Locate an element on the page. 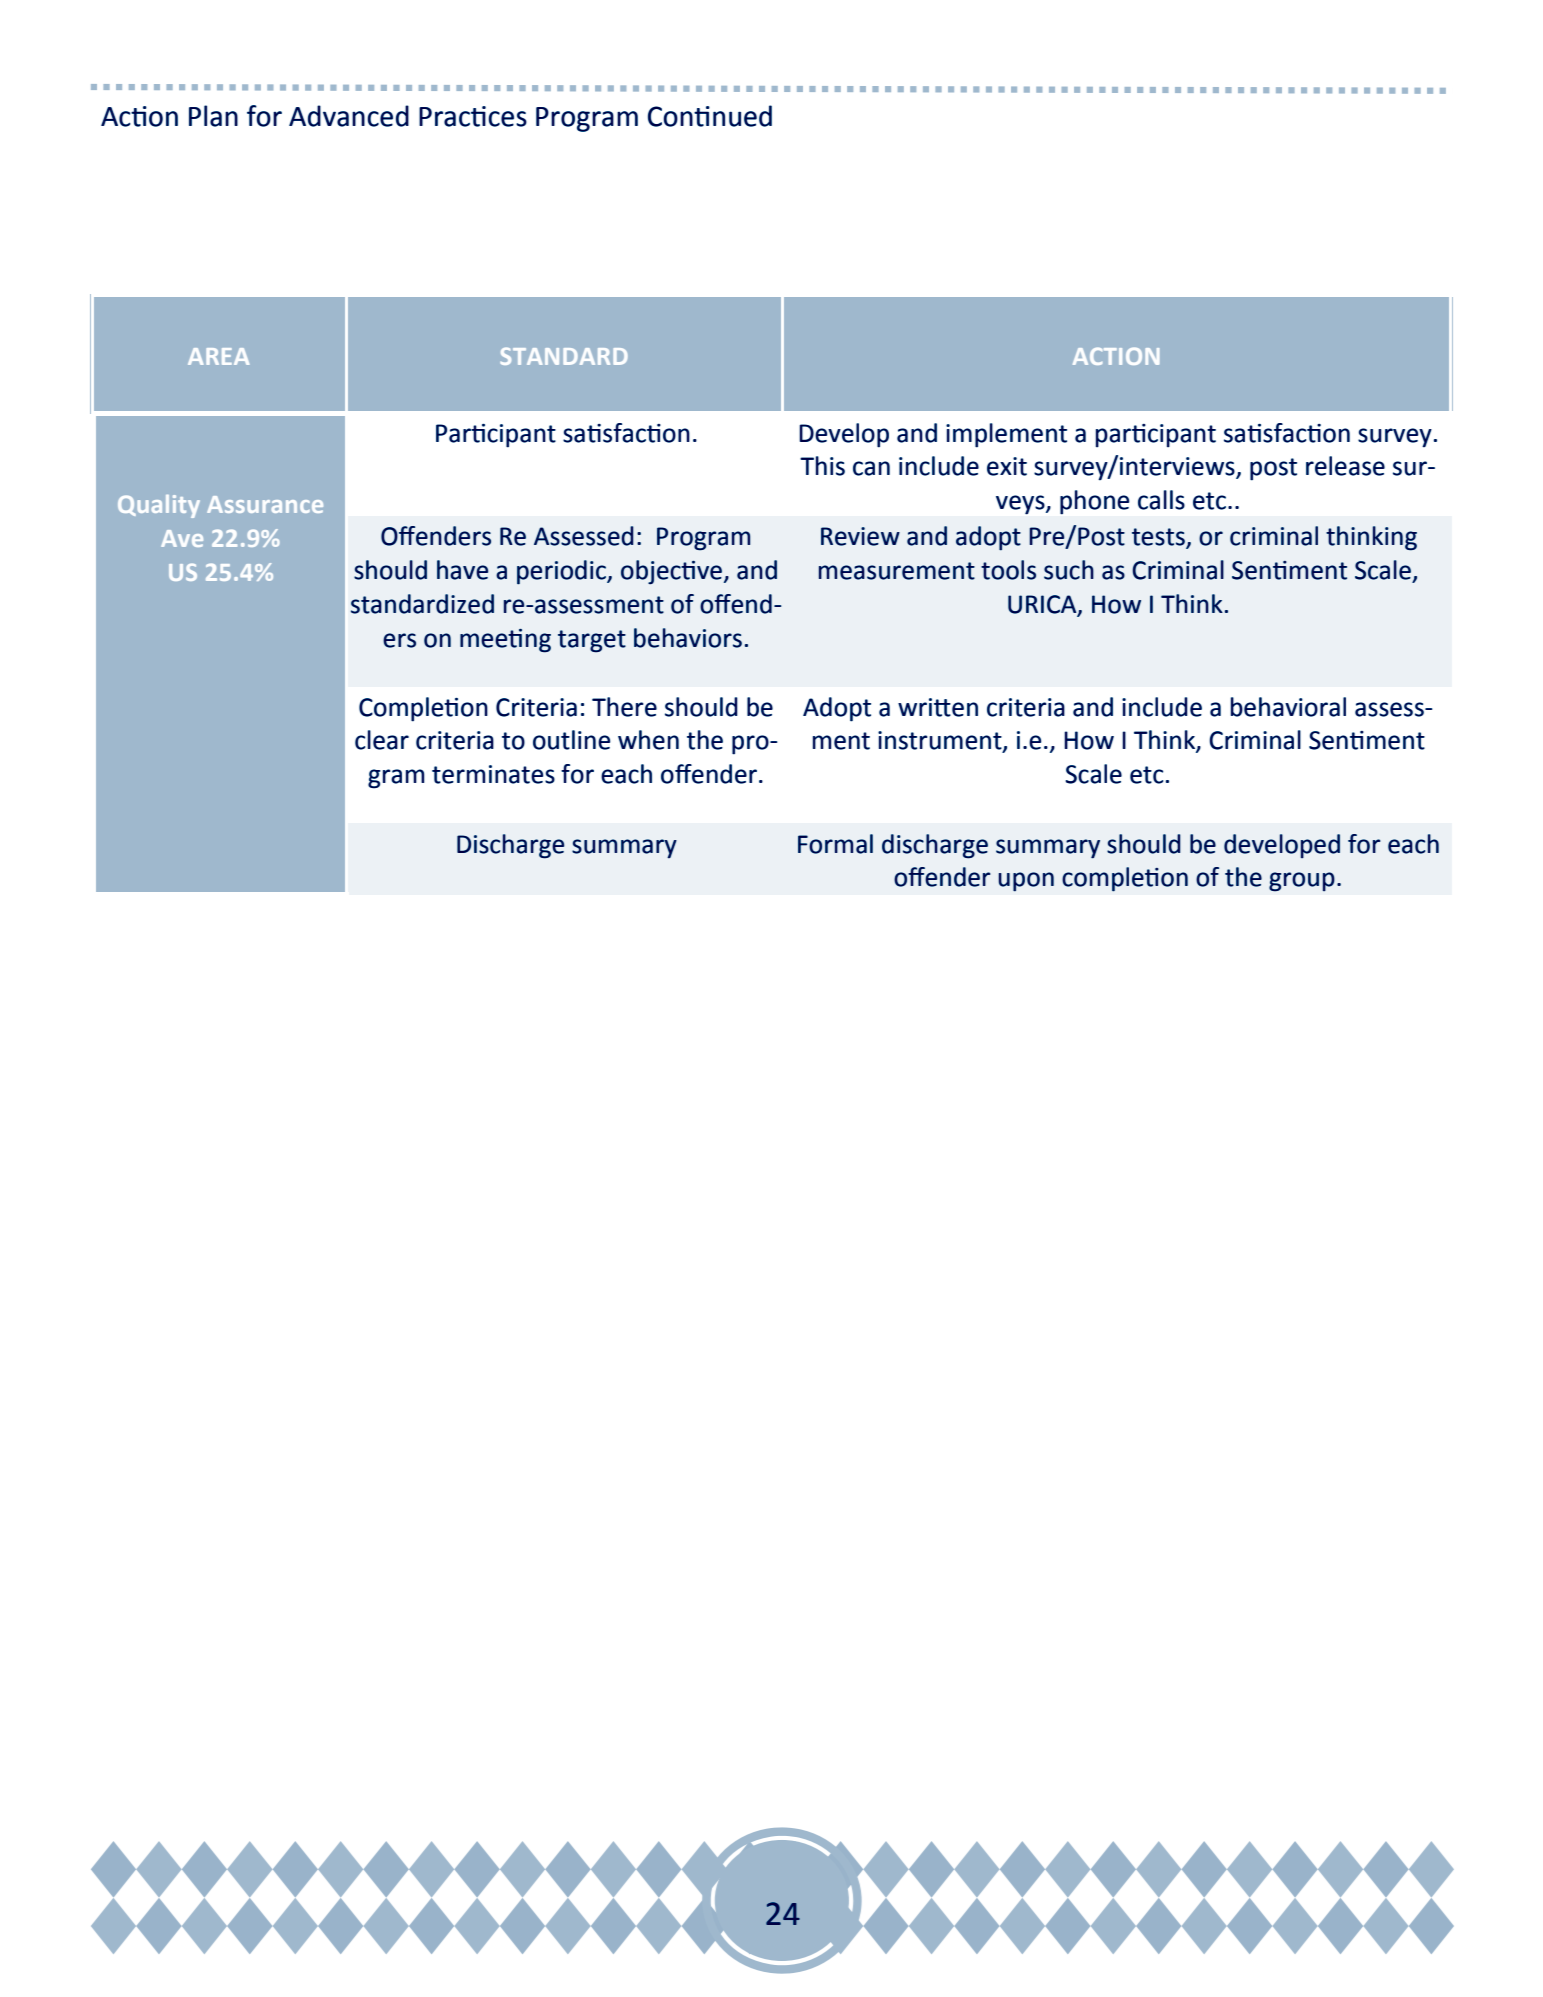  AREA is located at coordinates (218, 356).
